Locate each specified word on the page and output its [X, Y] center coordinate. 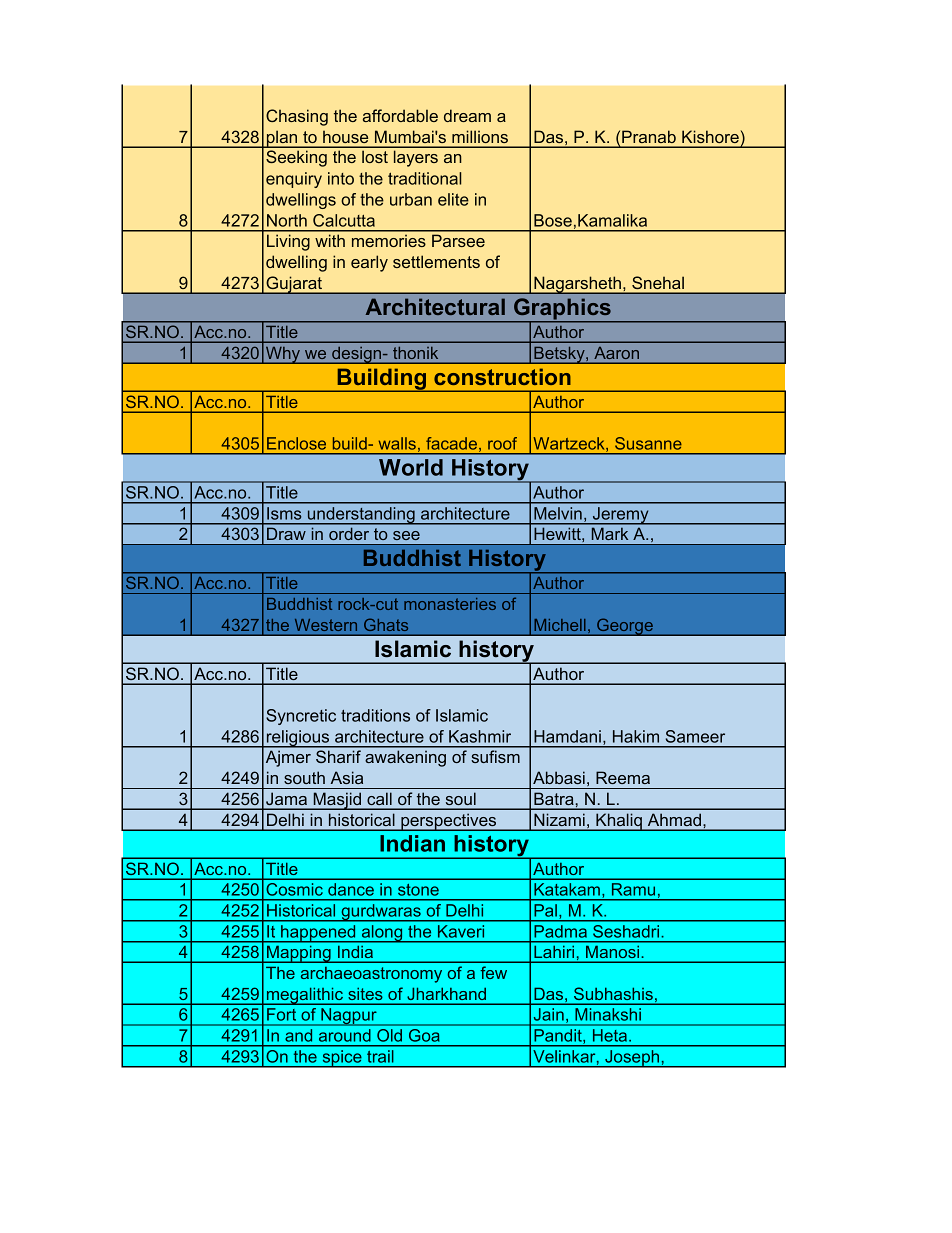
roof [502, 443]
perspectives [449, 822]
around [344, 1035]
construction [502, 376]
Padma [561, 931]
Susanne [648, 443]
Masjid [337, 801]
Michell [560, 625]
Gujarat [294, 285]
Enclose [296, 443]
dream [467, 115]
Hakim [636, 736]
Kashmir [480, 736]
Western [326, 625]
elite [453, 199]
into [341, 178]
